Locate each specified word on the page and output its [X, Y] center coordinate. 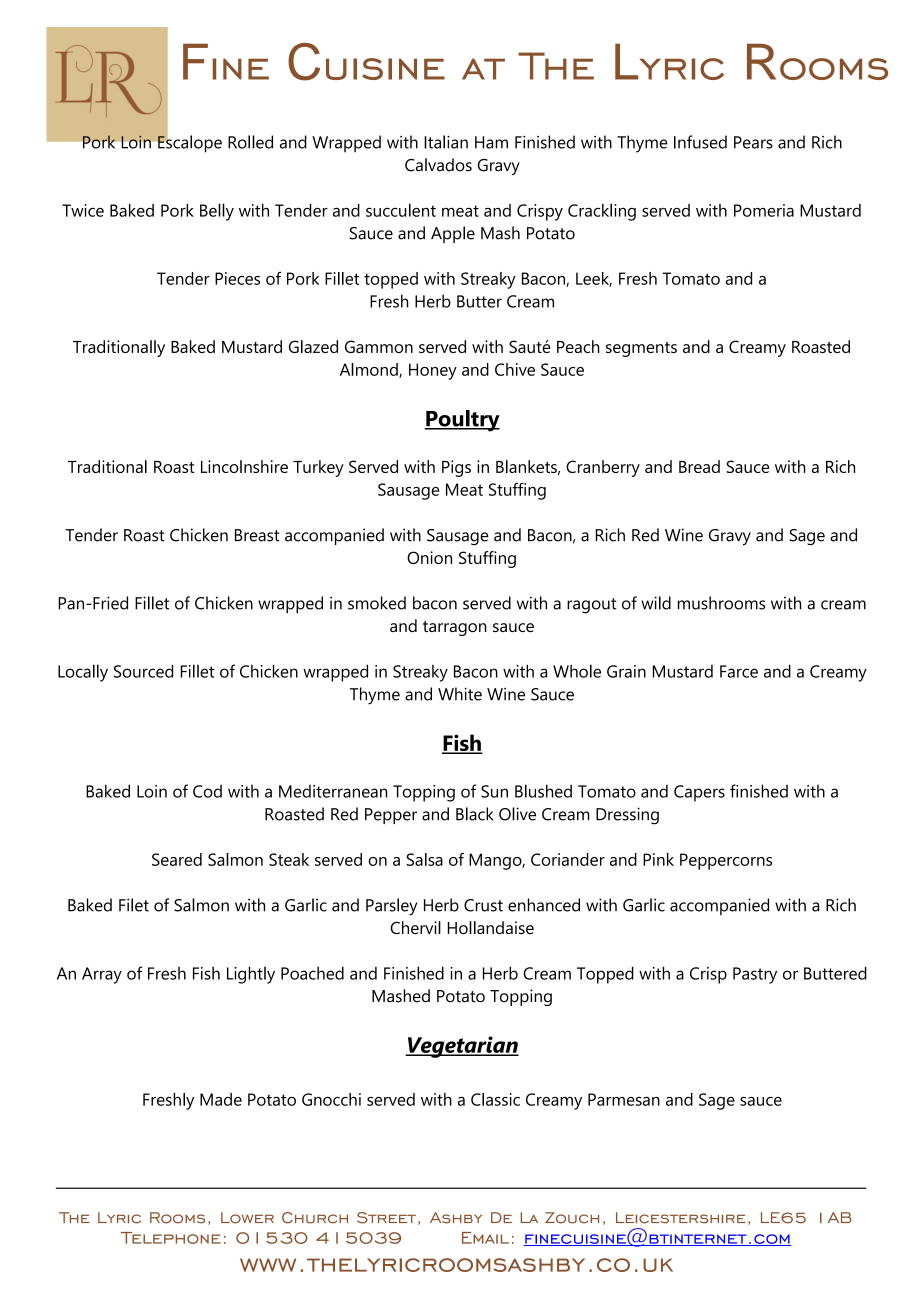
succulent [401, 210]
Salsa [424, 859]
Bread [699, 466]
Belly [217, 212]
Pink [658, 859]
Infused [700, 142]
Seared [177, 859]
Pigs [456, 468]
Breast [257, 535]
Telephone [171, 1238]
